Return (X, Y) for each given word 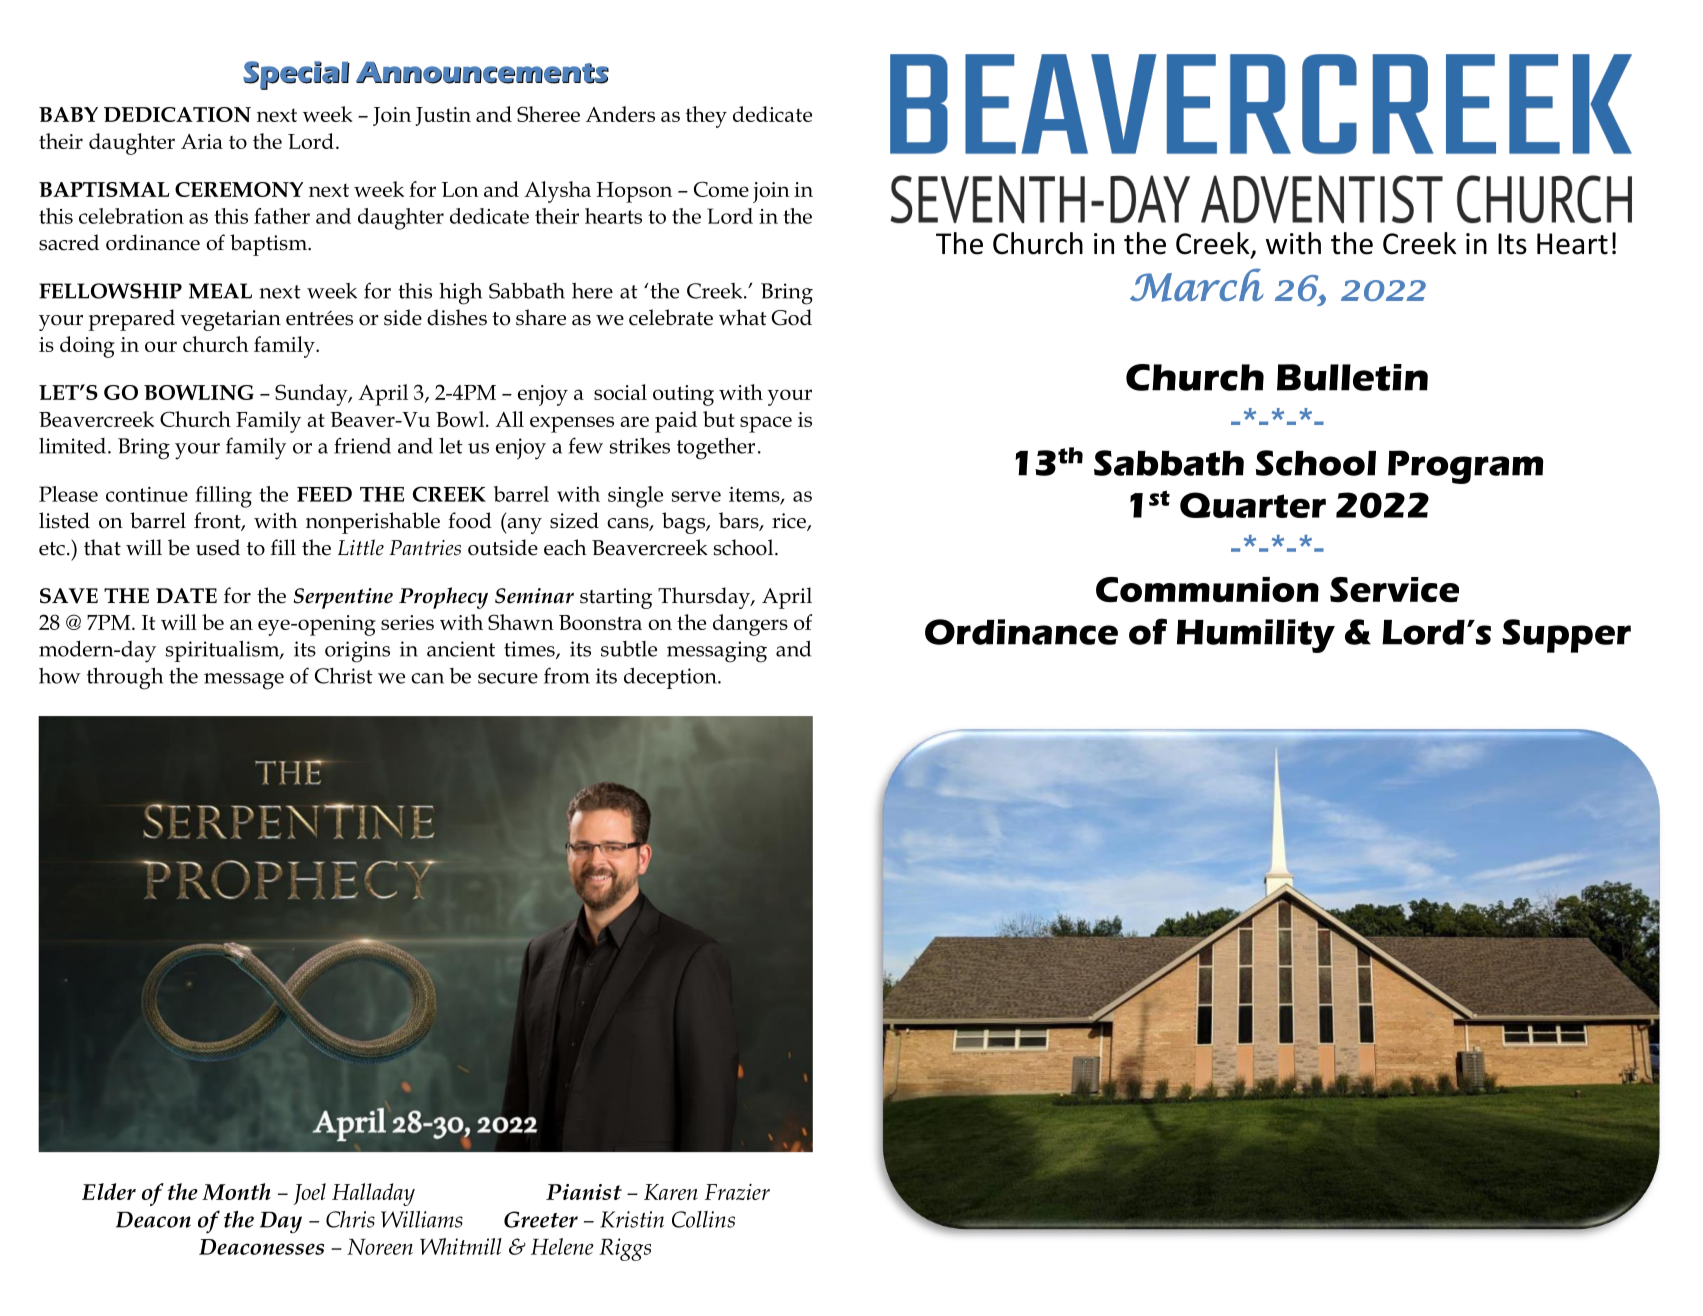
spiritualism (224, 651)
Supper (1566, 636)
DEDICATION (177, 114)
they (706, 117)
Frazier (737, 1191)
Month (236, 1191)
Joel (309, 1194)
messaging (717, 652)
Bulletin (1352, 377)
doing (87, 347)
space (766, 424)
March (1197, 285)
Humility (1256, 636)
